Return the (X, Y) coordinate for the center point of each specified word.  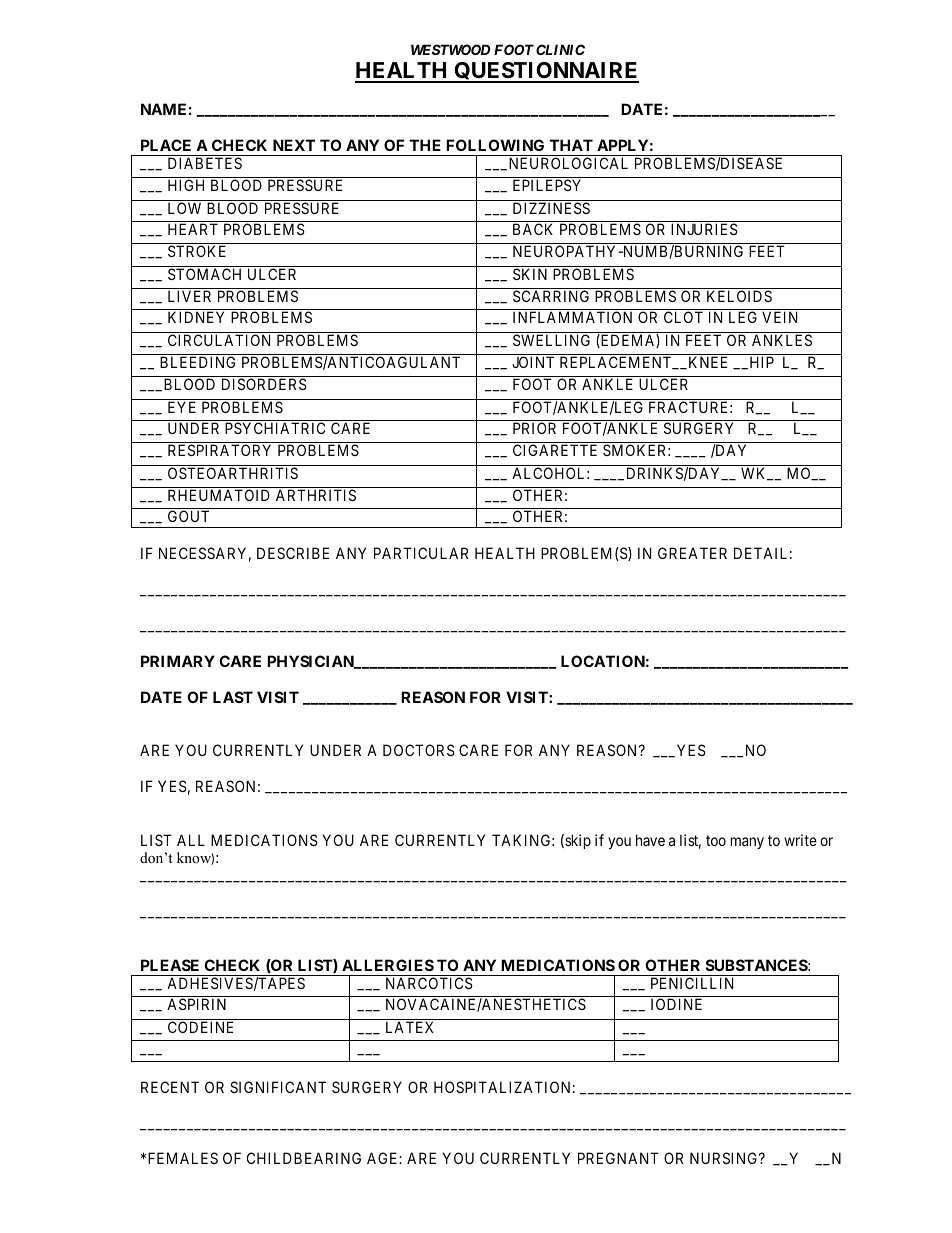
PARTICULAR (421, 553)
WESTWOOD (450, 49)
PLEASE (170, 965)
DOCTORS (419, 750)
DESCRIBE (293, 553)
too (716, 840)
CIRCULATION (219, 340)
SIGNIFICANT (278, 1087)
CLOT (683, 317)
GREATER (692, 553)
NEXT (294, 145)
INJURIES (704, 229)
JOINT (533, 362)
